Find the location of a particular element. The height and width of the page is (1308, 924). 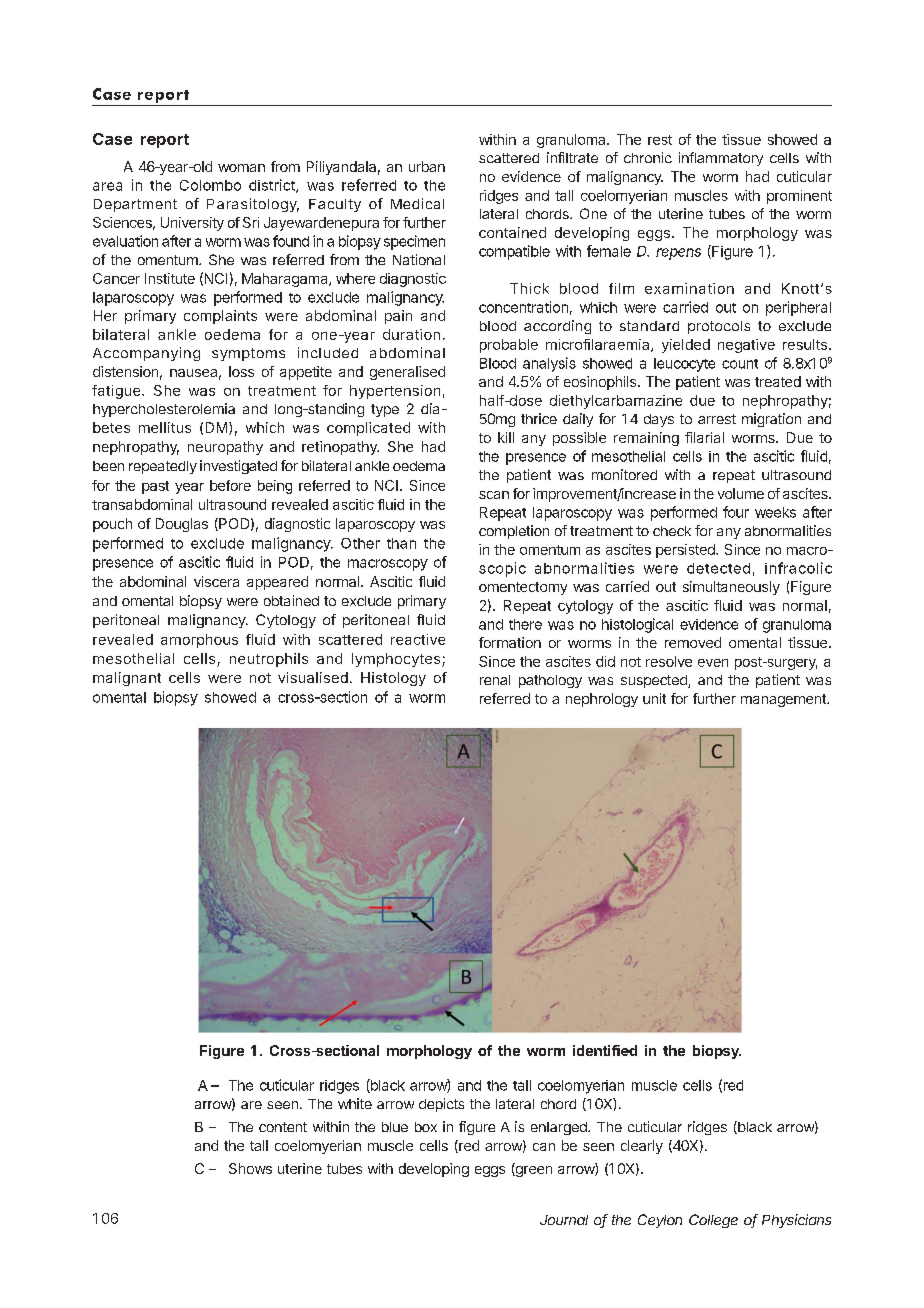

Shows is located at coordinates (250, 1168).
